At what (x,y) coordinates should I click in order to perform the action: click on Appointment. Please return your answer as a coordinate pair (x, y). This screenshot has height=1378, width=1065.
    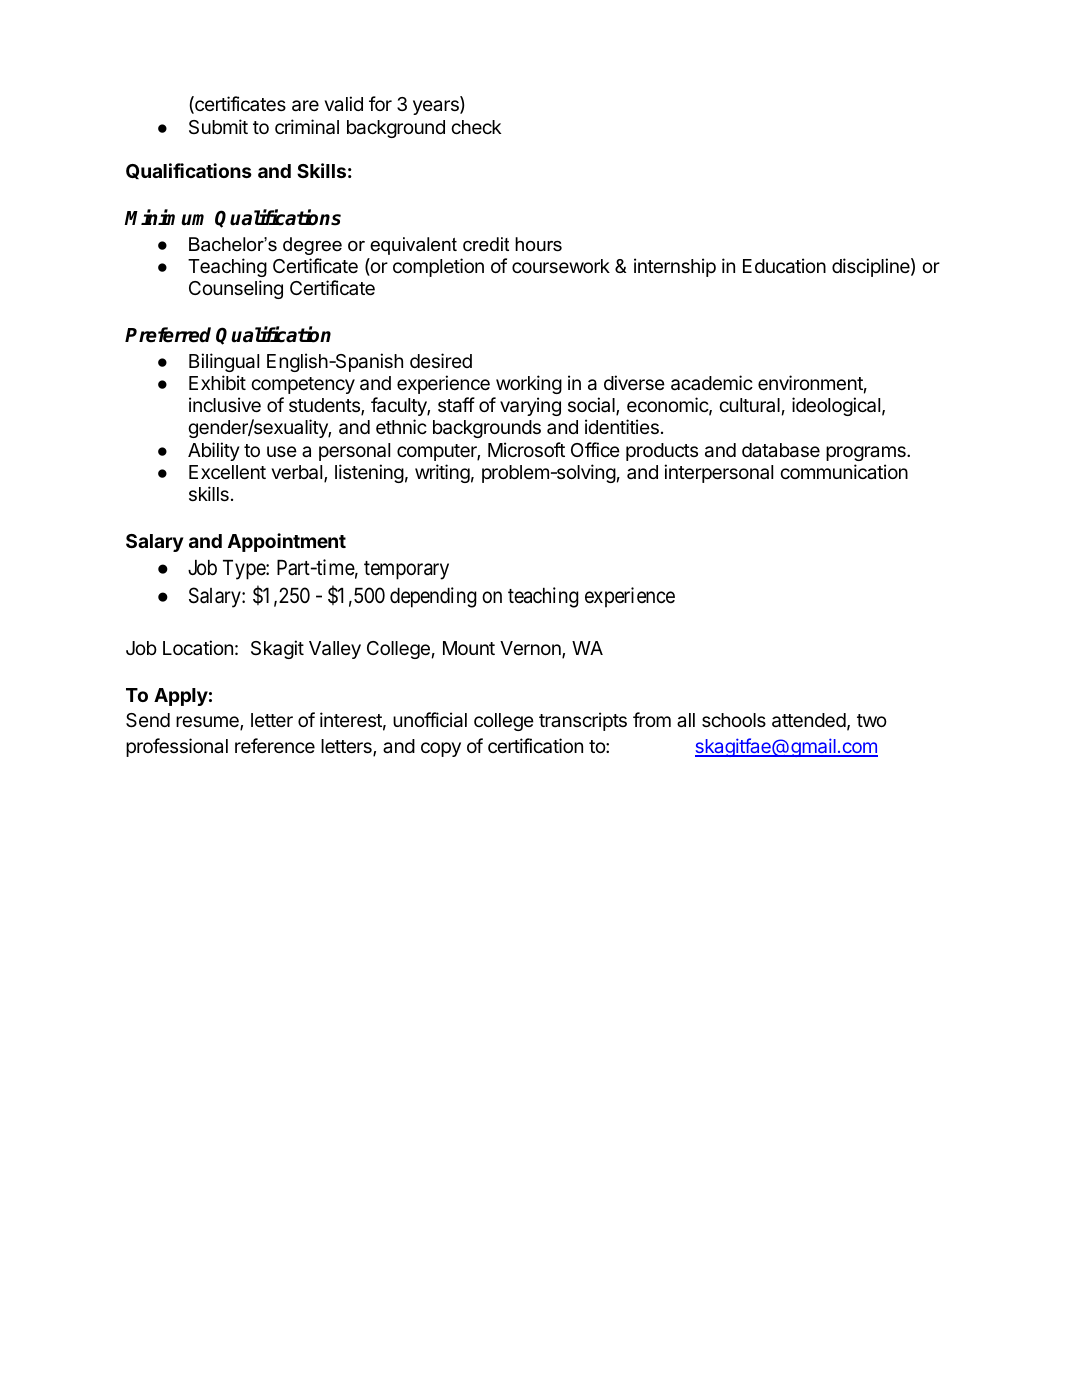
    Looking at the image, I should click on (287, 542).
